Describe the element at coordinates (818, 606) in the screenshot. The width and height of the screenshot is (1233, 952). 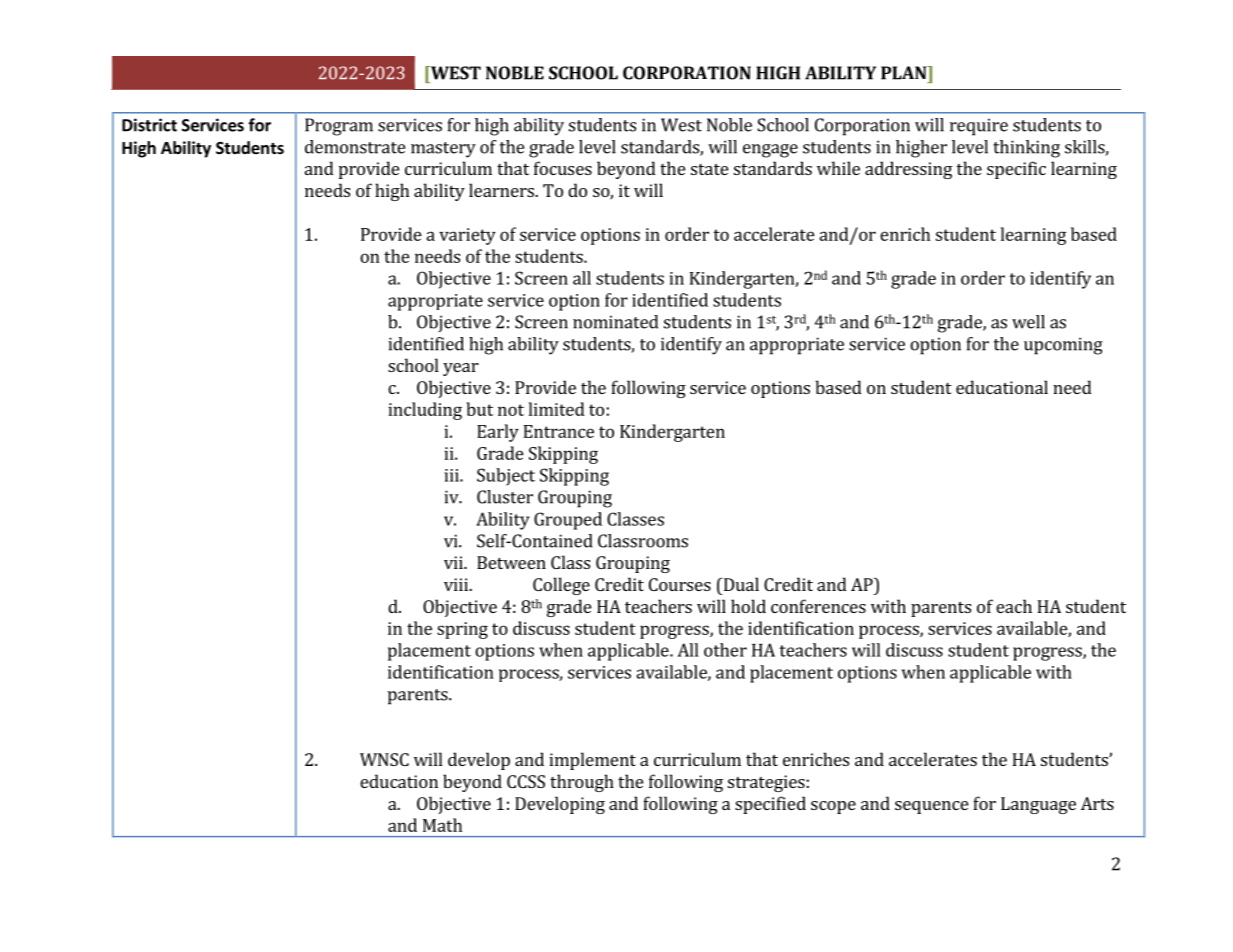
I see `conferences` at that location.
